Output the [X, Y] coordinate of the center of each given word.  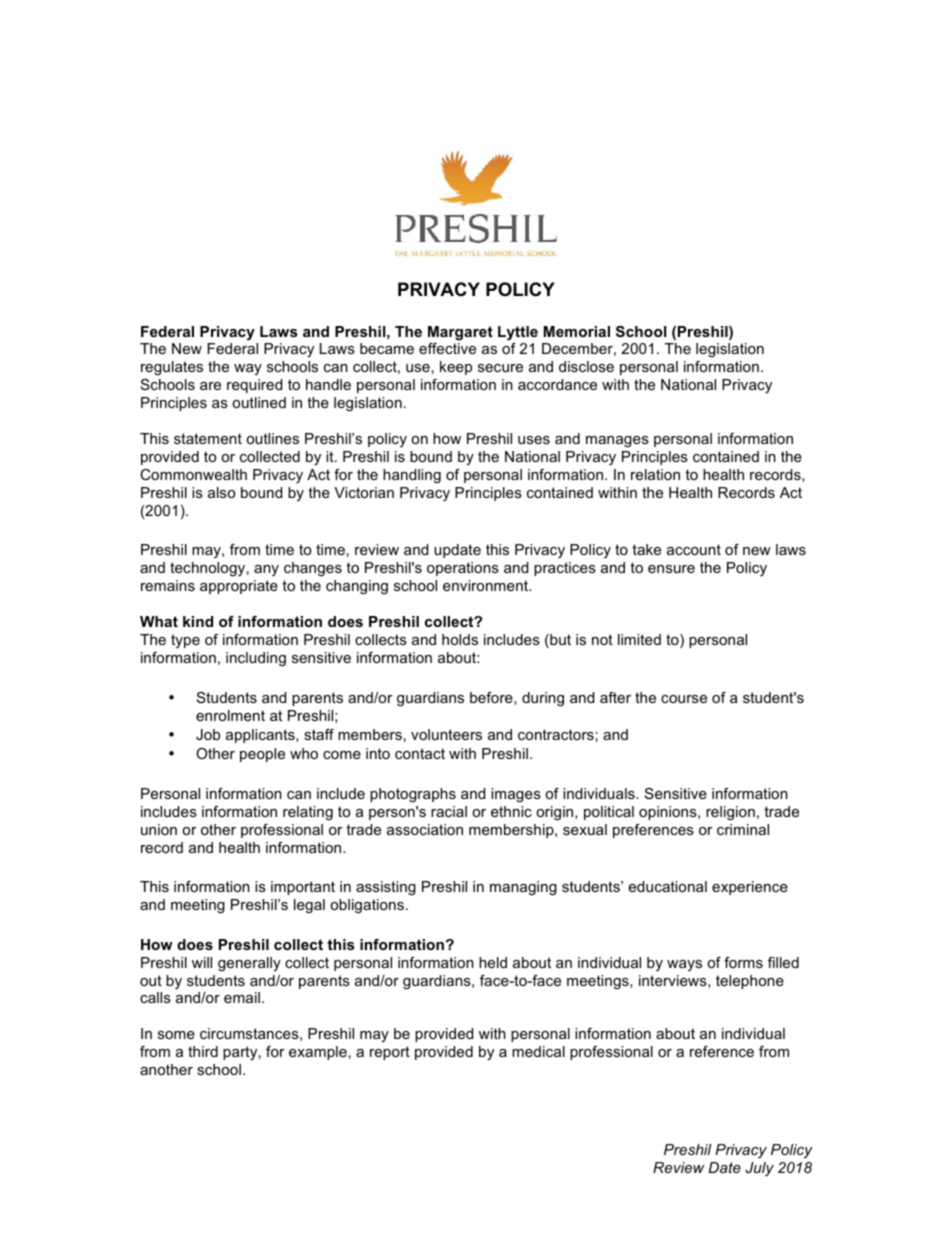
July [759, 1169]
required [254, 386]
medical [538, 1051]
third [203, 1051]
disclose [586, 366]
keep [456, 368]
